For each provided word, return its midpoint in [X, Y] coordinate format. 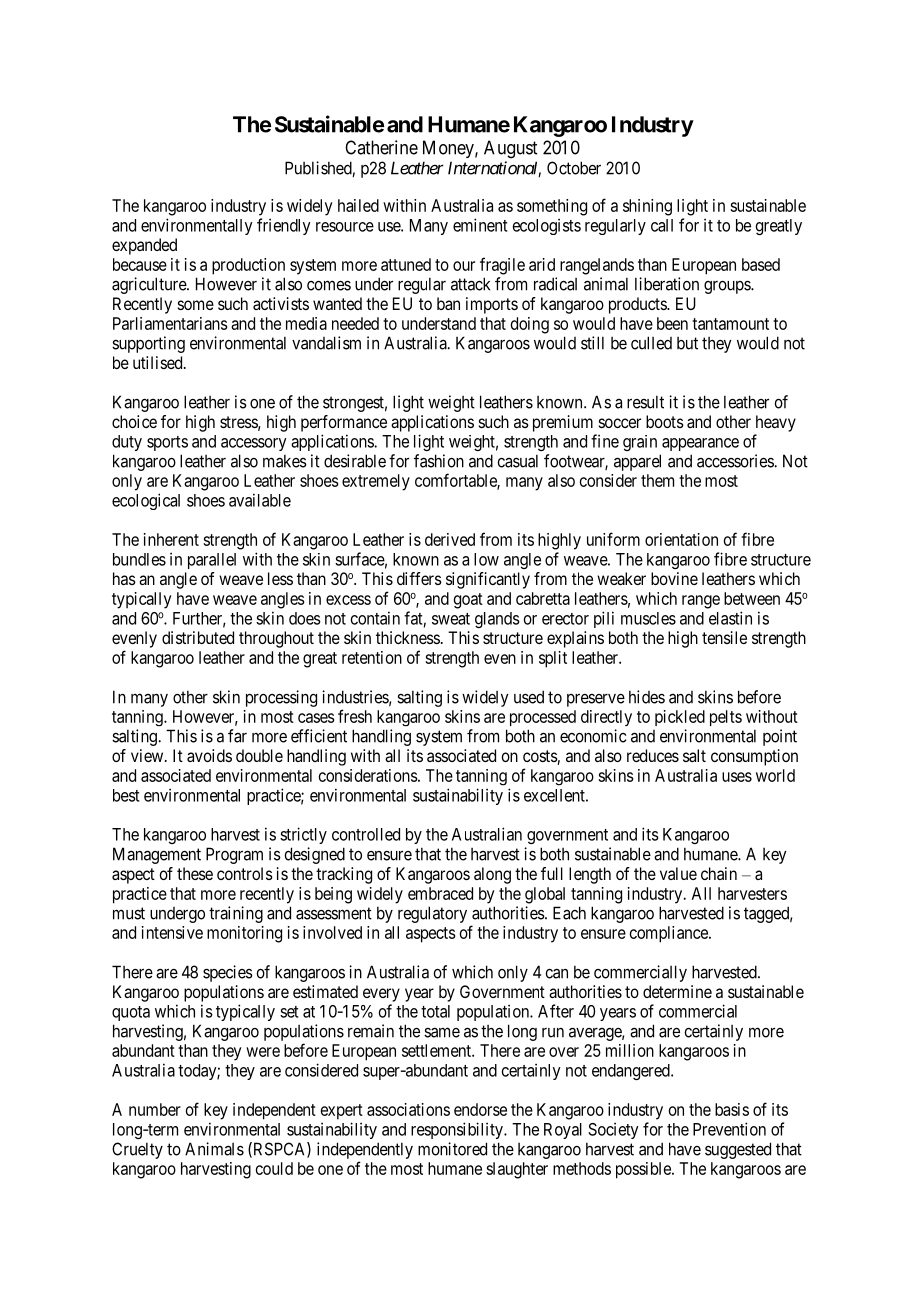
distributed [198, 637]
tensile [724, 637]
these [195, 873]
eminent [480, 225]
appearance [700, 444]
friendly [284, 226]
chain [719, 873]
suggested [738, 1150]
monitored [452, 1149]
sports [167, 443]
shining [647, 207]
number [155, 1109]
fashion [439, 461]
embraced [440, 893]
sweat [451, 619]
